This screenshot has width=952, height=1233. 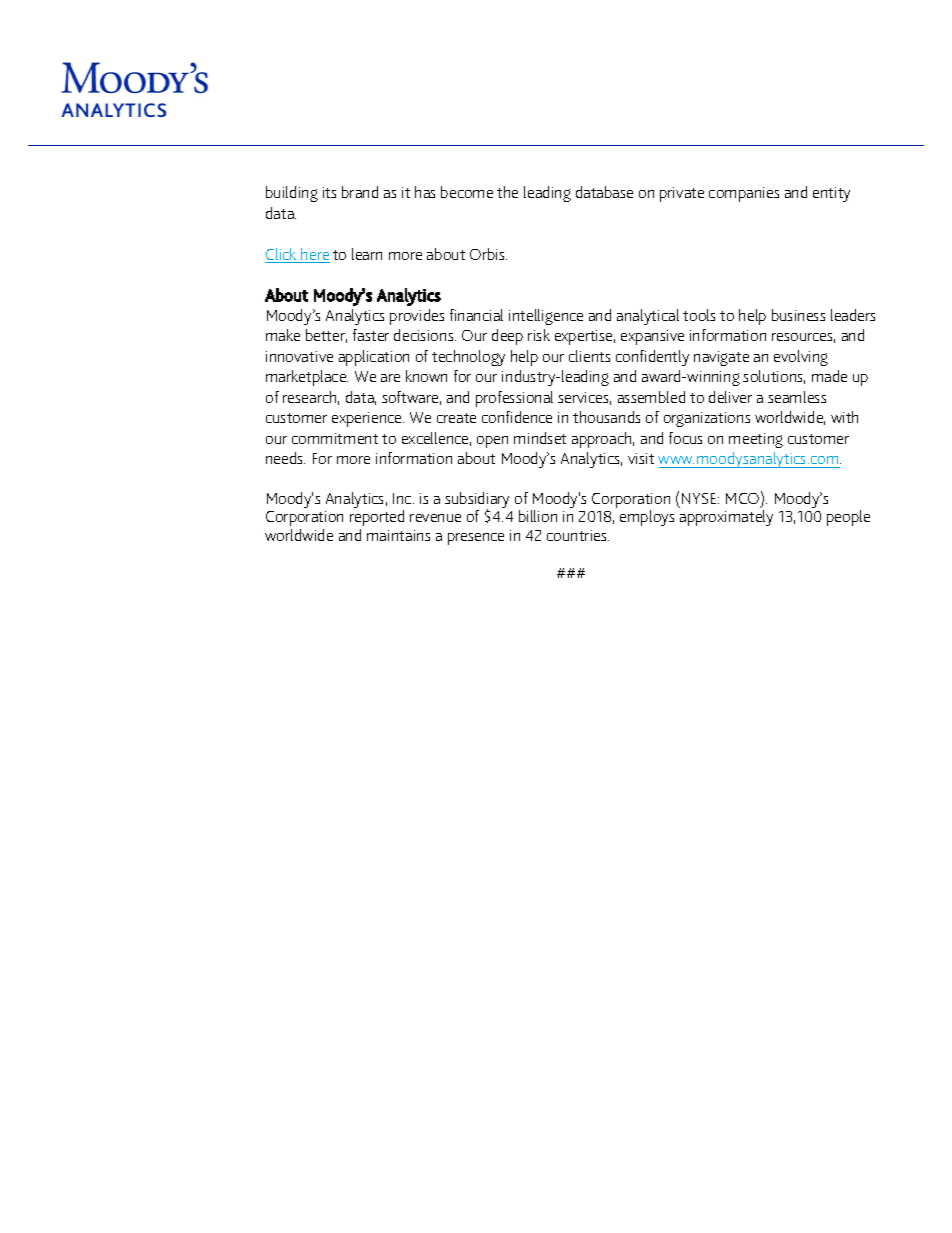 What do you see at coordinates (546, 317) in the screenshot?
I see `intelligence` at bounding box center [546, 317].
